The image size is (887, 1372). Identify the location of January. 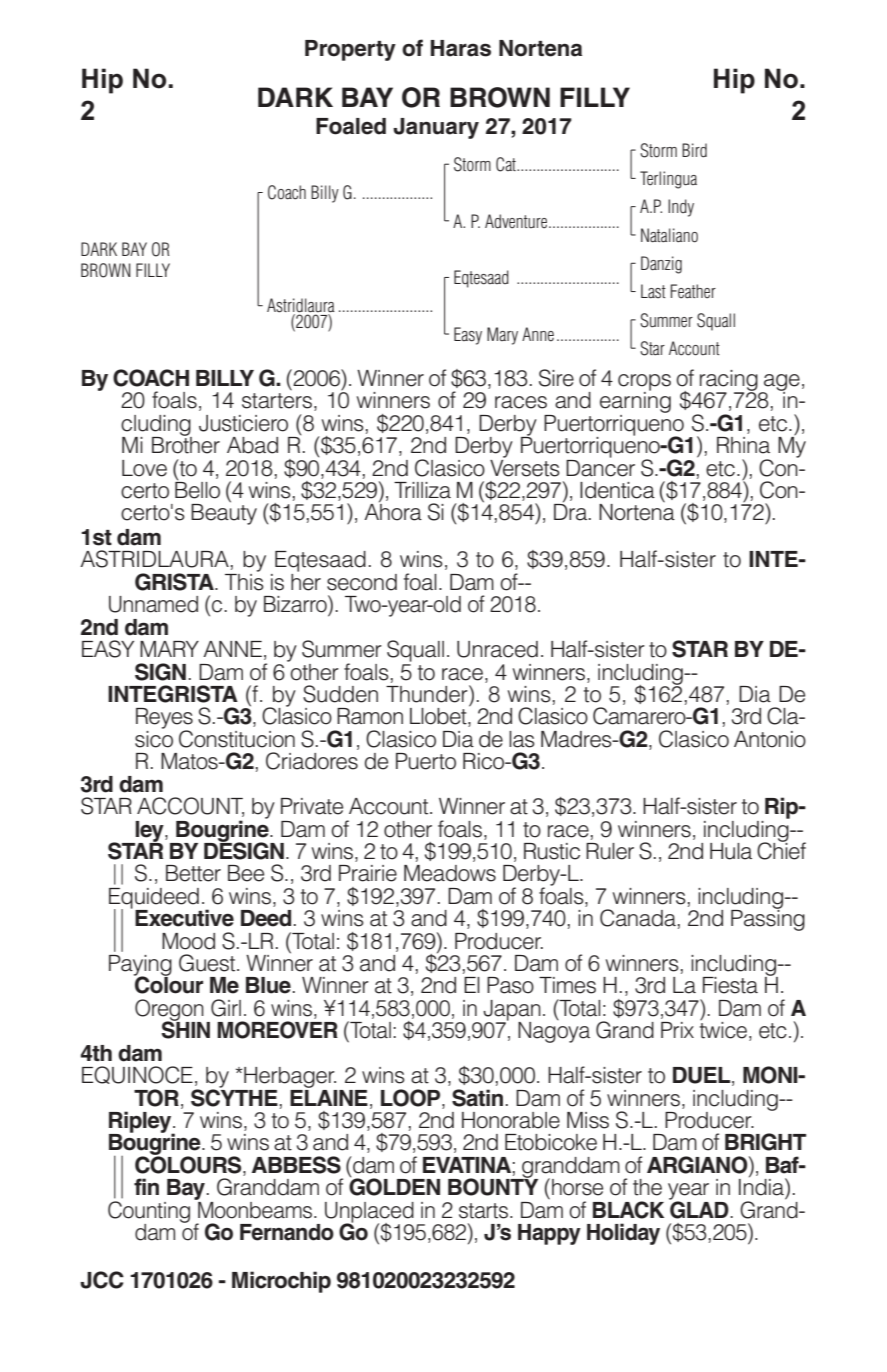
(436, 128).
